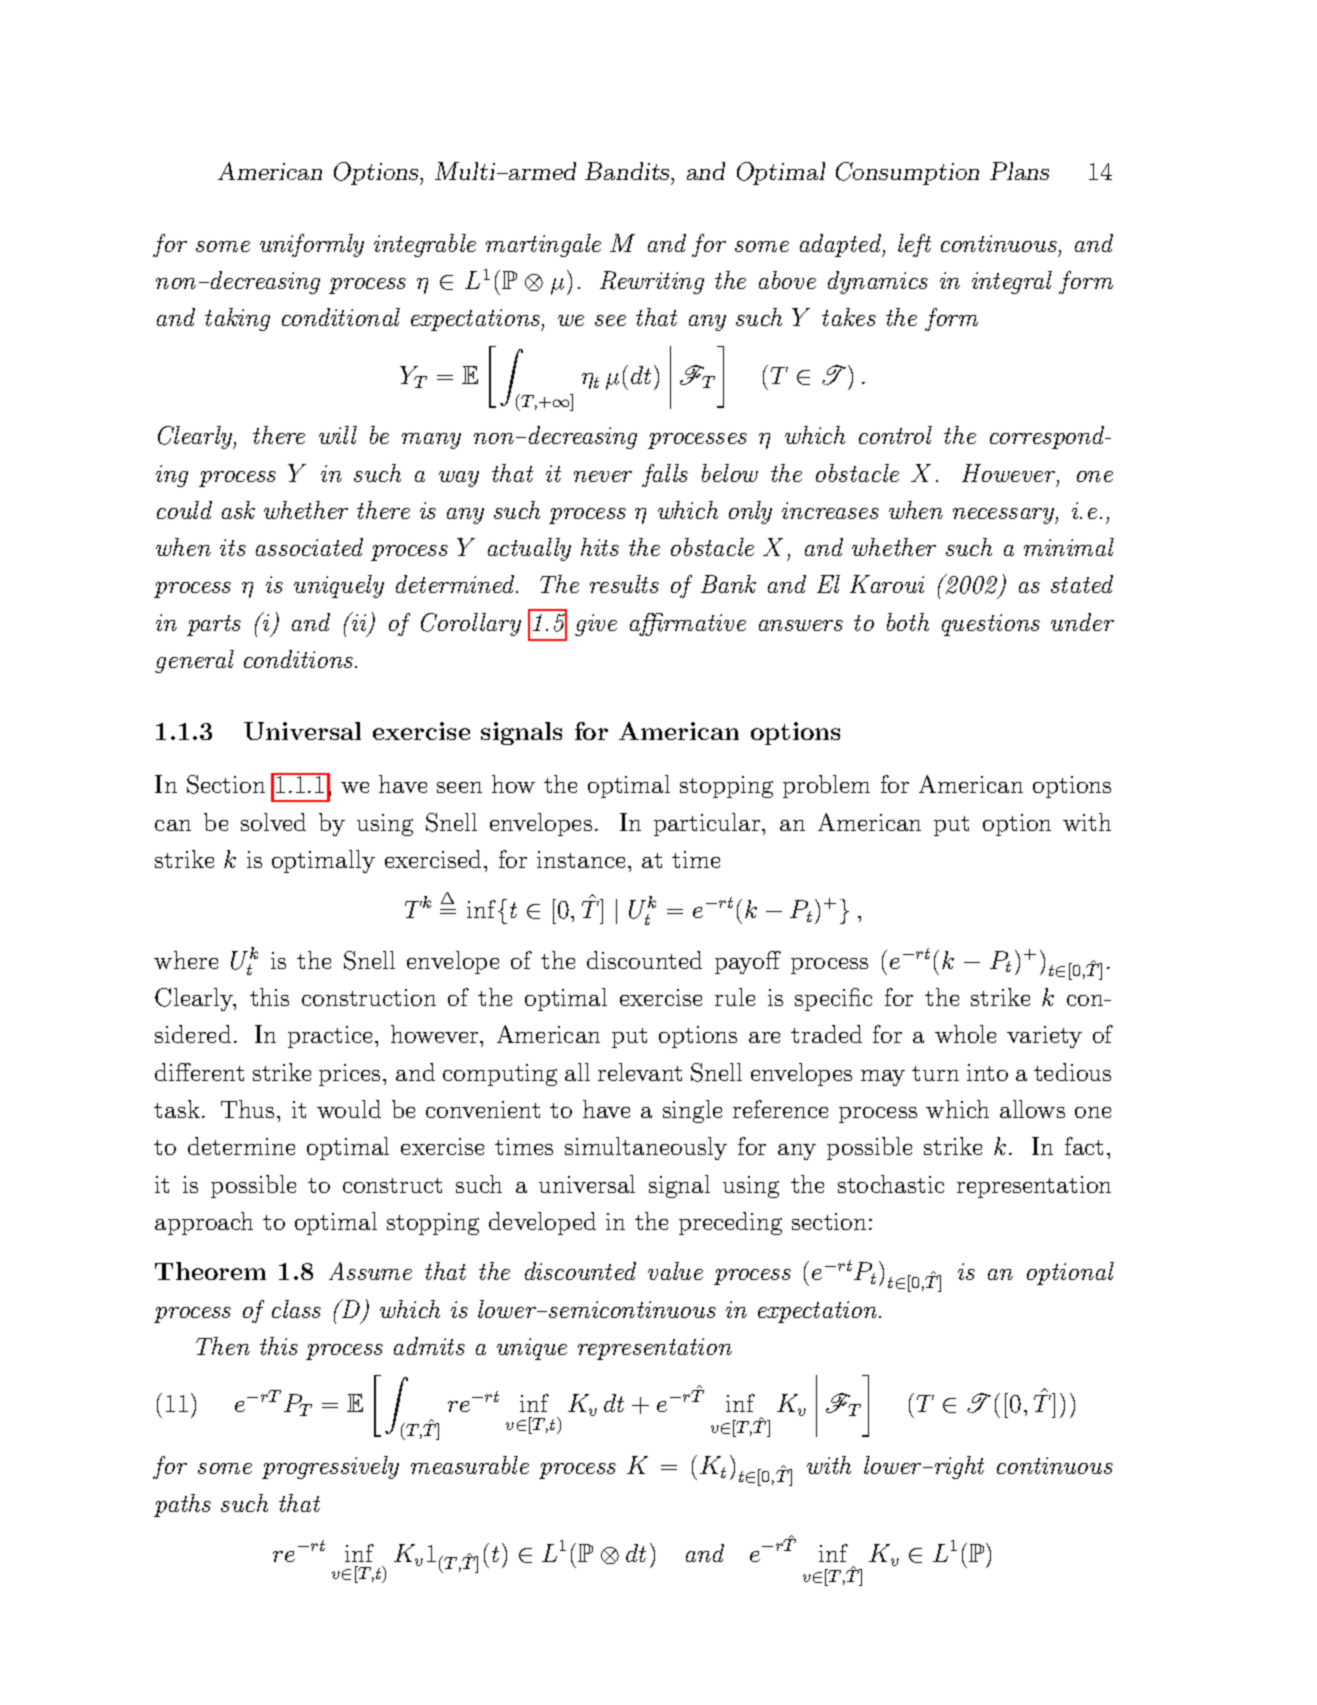 The height and width of the screenshot is (1705, 1317). I want to click on questions, so click(991, 625).
